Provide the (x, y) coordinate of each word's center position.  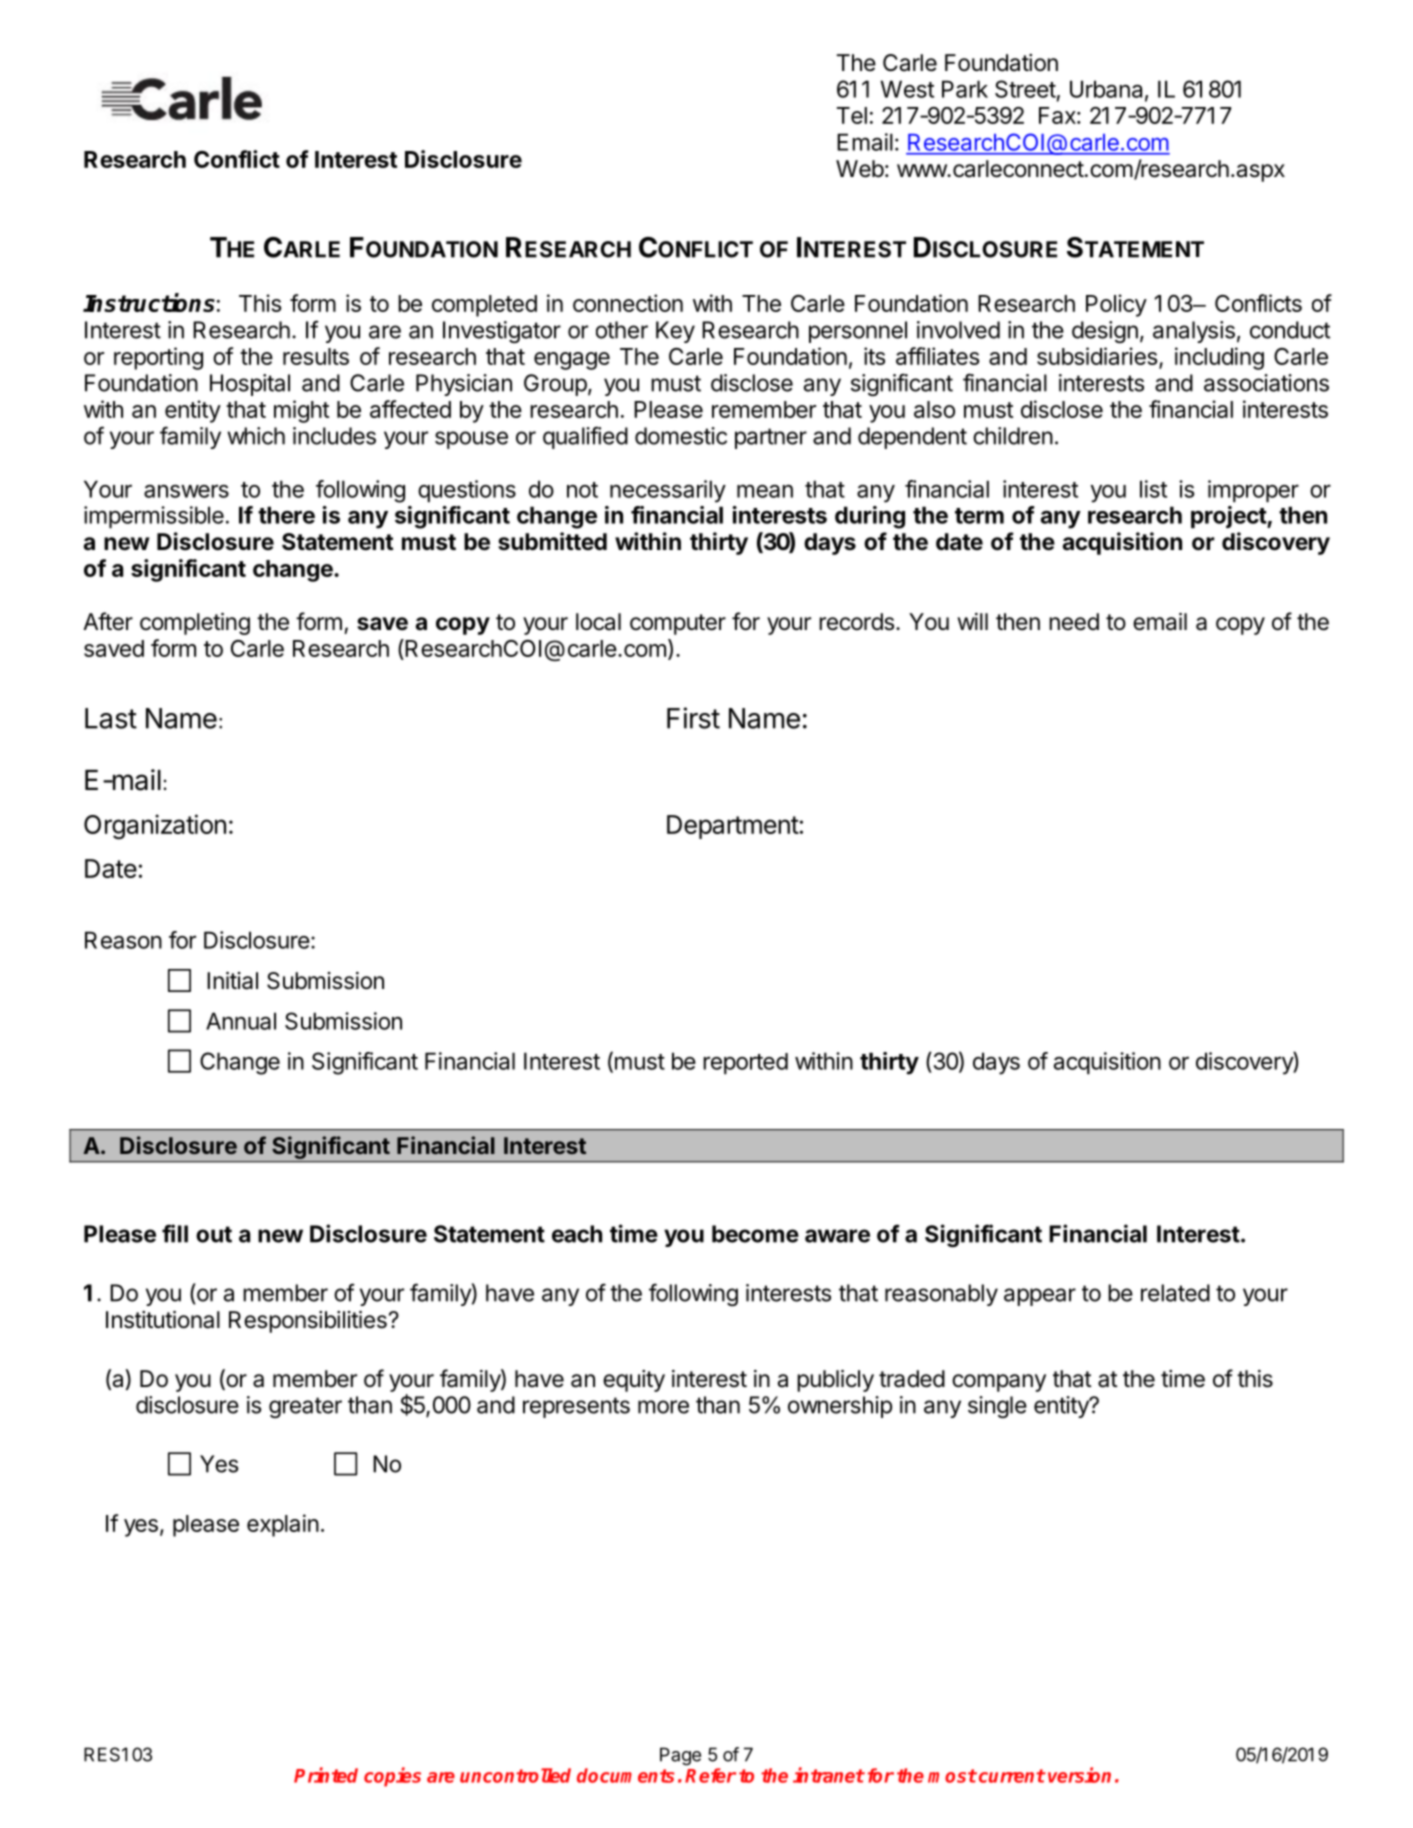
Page (680, 1756)
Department (733, 827)
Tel (852, 115)
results (316, 356)
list (1153, 489)
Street (1025, 89)
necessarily (668, 491)
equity (634, 1381)
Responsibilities (308, 1322)
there (286, 515)
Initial (232, 981)
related (1175, 1293)
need (1074, 622)
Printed (326, 1775)
